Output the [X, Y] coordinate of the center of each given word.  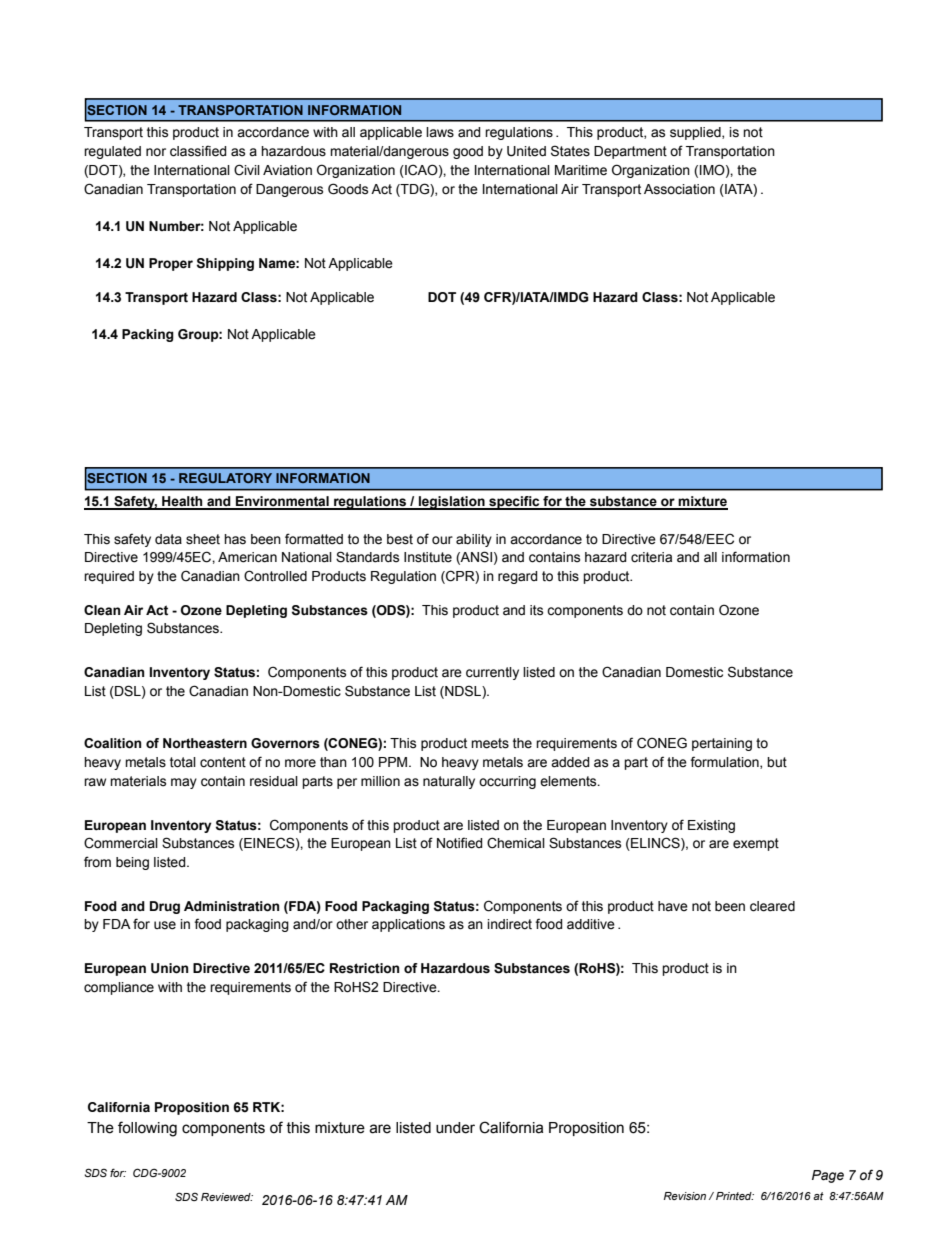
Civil [247, 170]
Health [182, 502]
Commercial [121, 843]
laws [440, 132]
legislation [452, 503]
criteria [651, 557]
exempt [756, 844]
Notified [460, 843]
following [147, 1129]
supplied [696, 133]
